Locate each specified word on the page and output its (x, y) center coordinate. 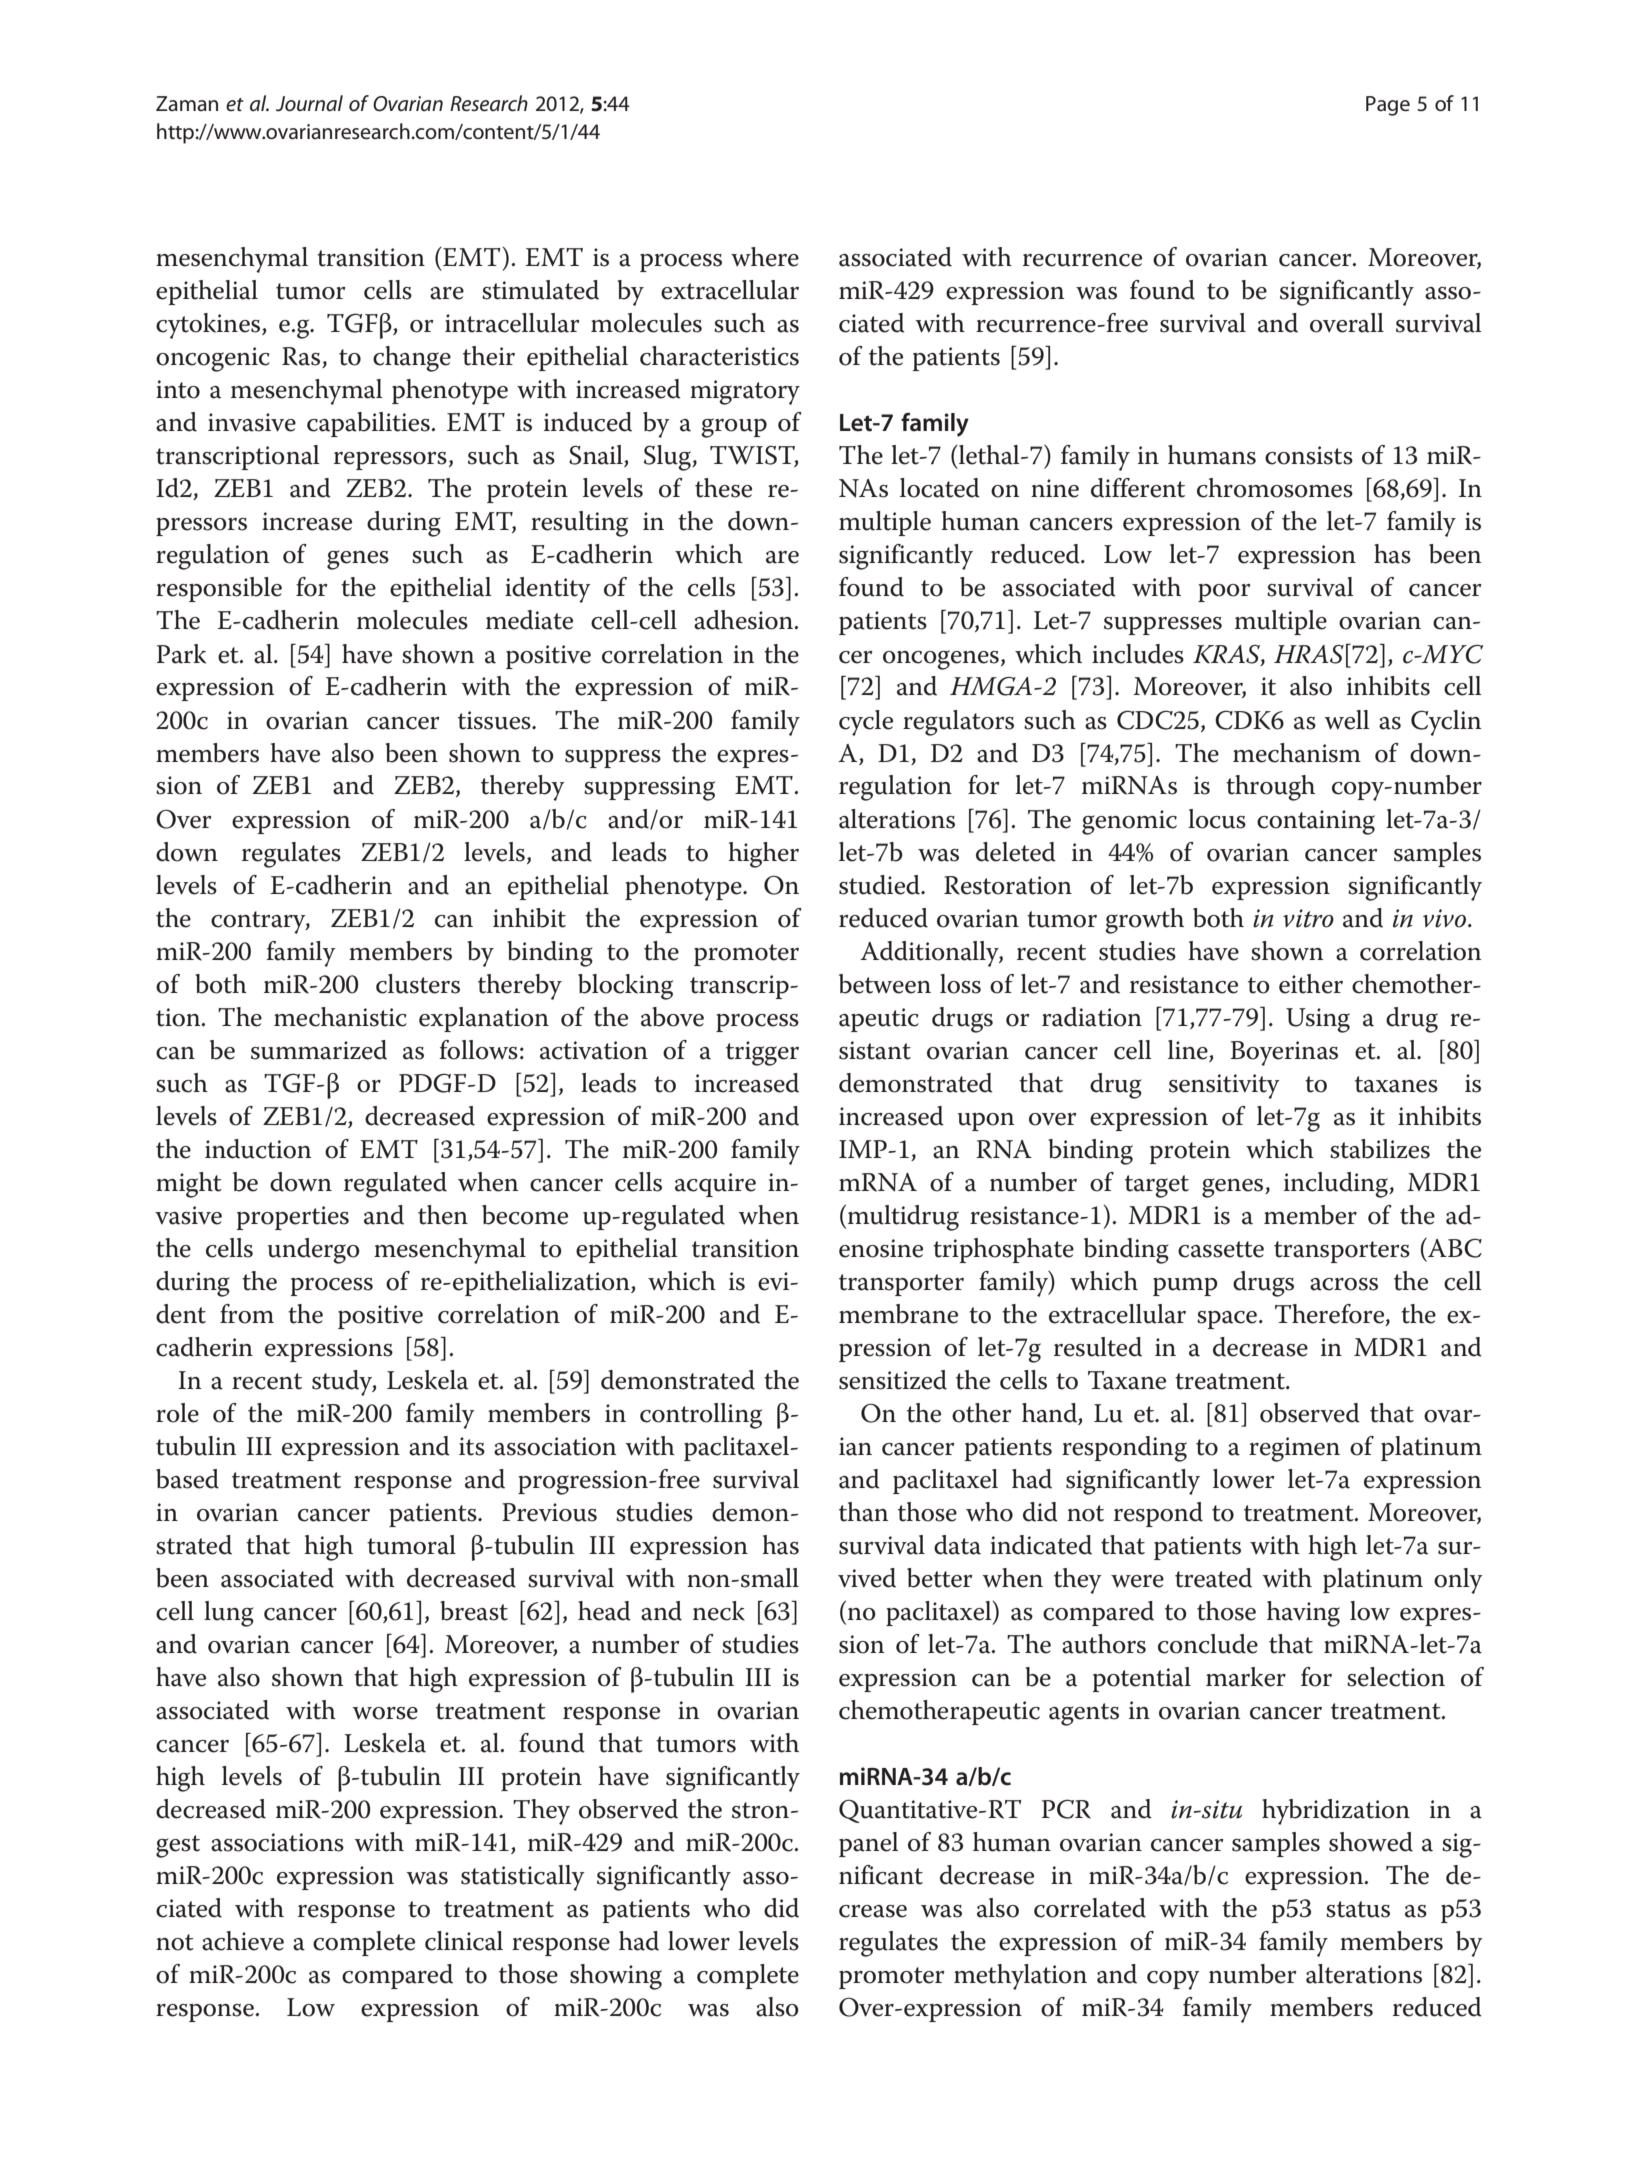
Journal (309, 103)
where (765, 257)
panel (869, 1844)
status (1358, 1909)
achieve (243, 1941)
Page (1388, 106)
